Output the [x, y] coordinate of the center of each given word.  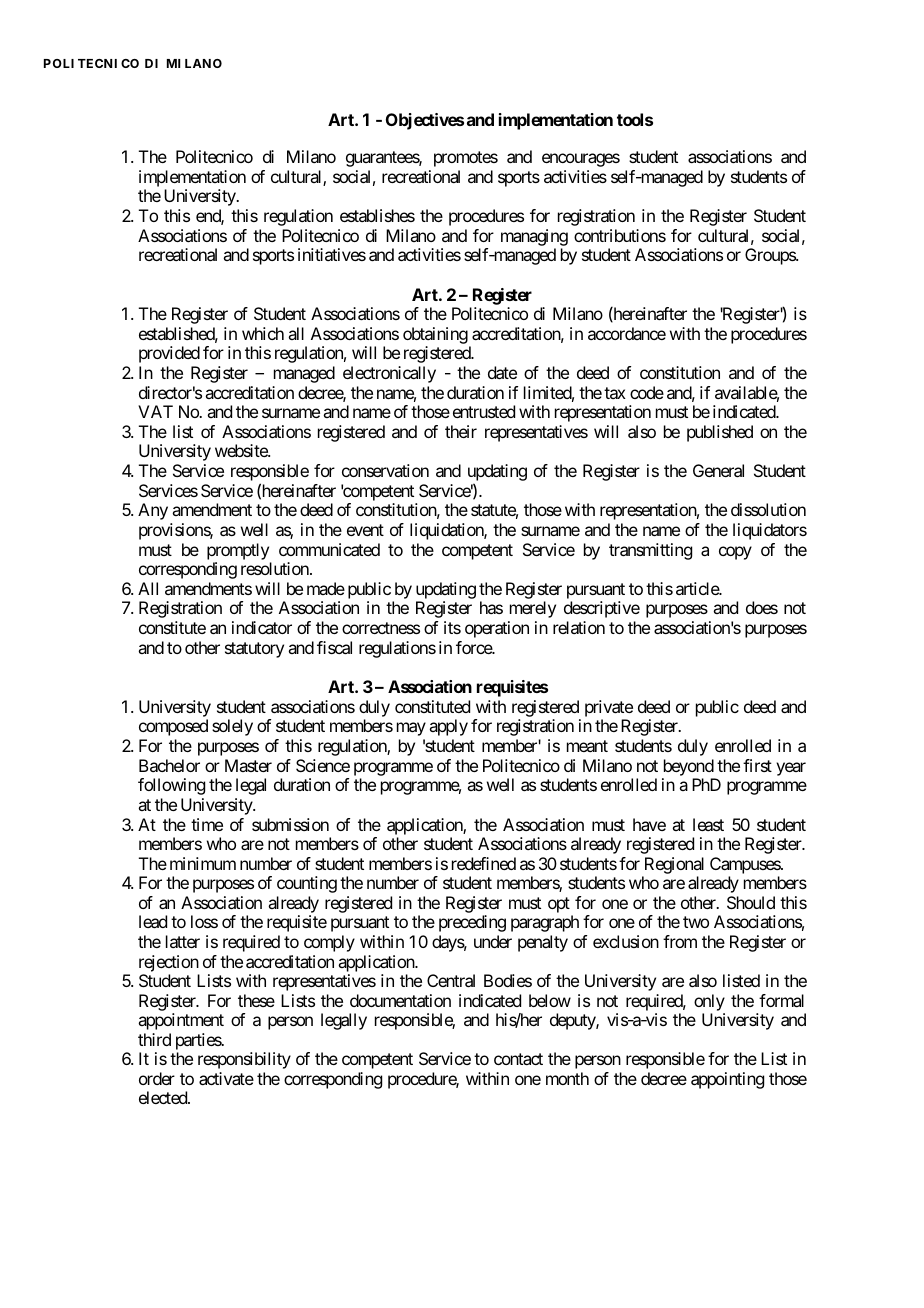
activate [226, 1078]
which [263, 333]
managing [534, 237]
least [708, 824]
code [647, 392]
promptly [238, 551]
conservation [385, 470]
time [207, 824]
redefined [484, 863]
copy [735, 553]
